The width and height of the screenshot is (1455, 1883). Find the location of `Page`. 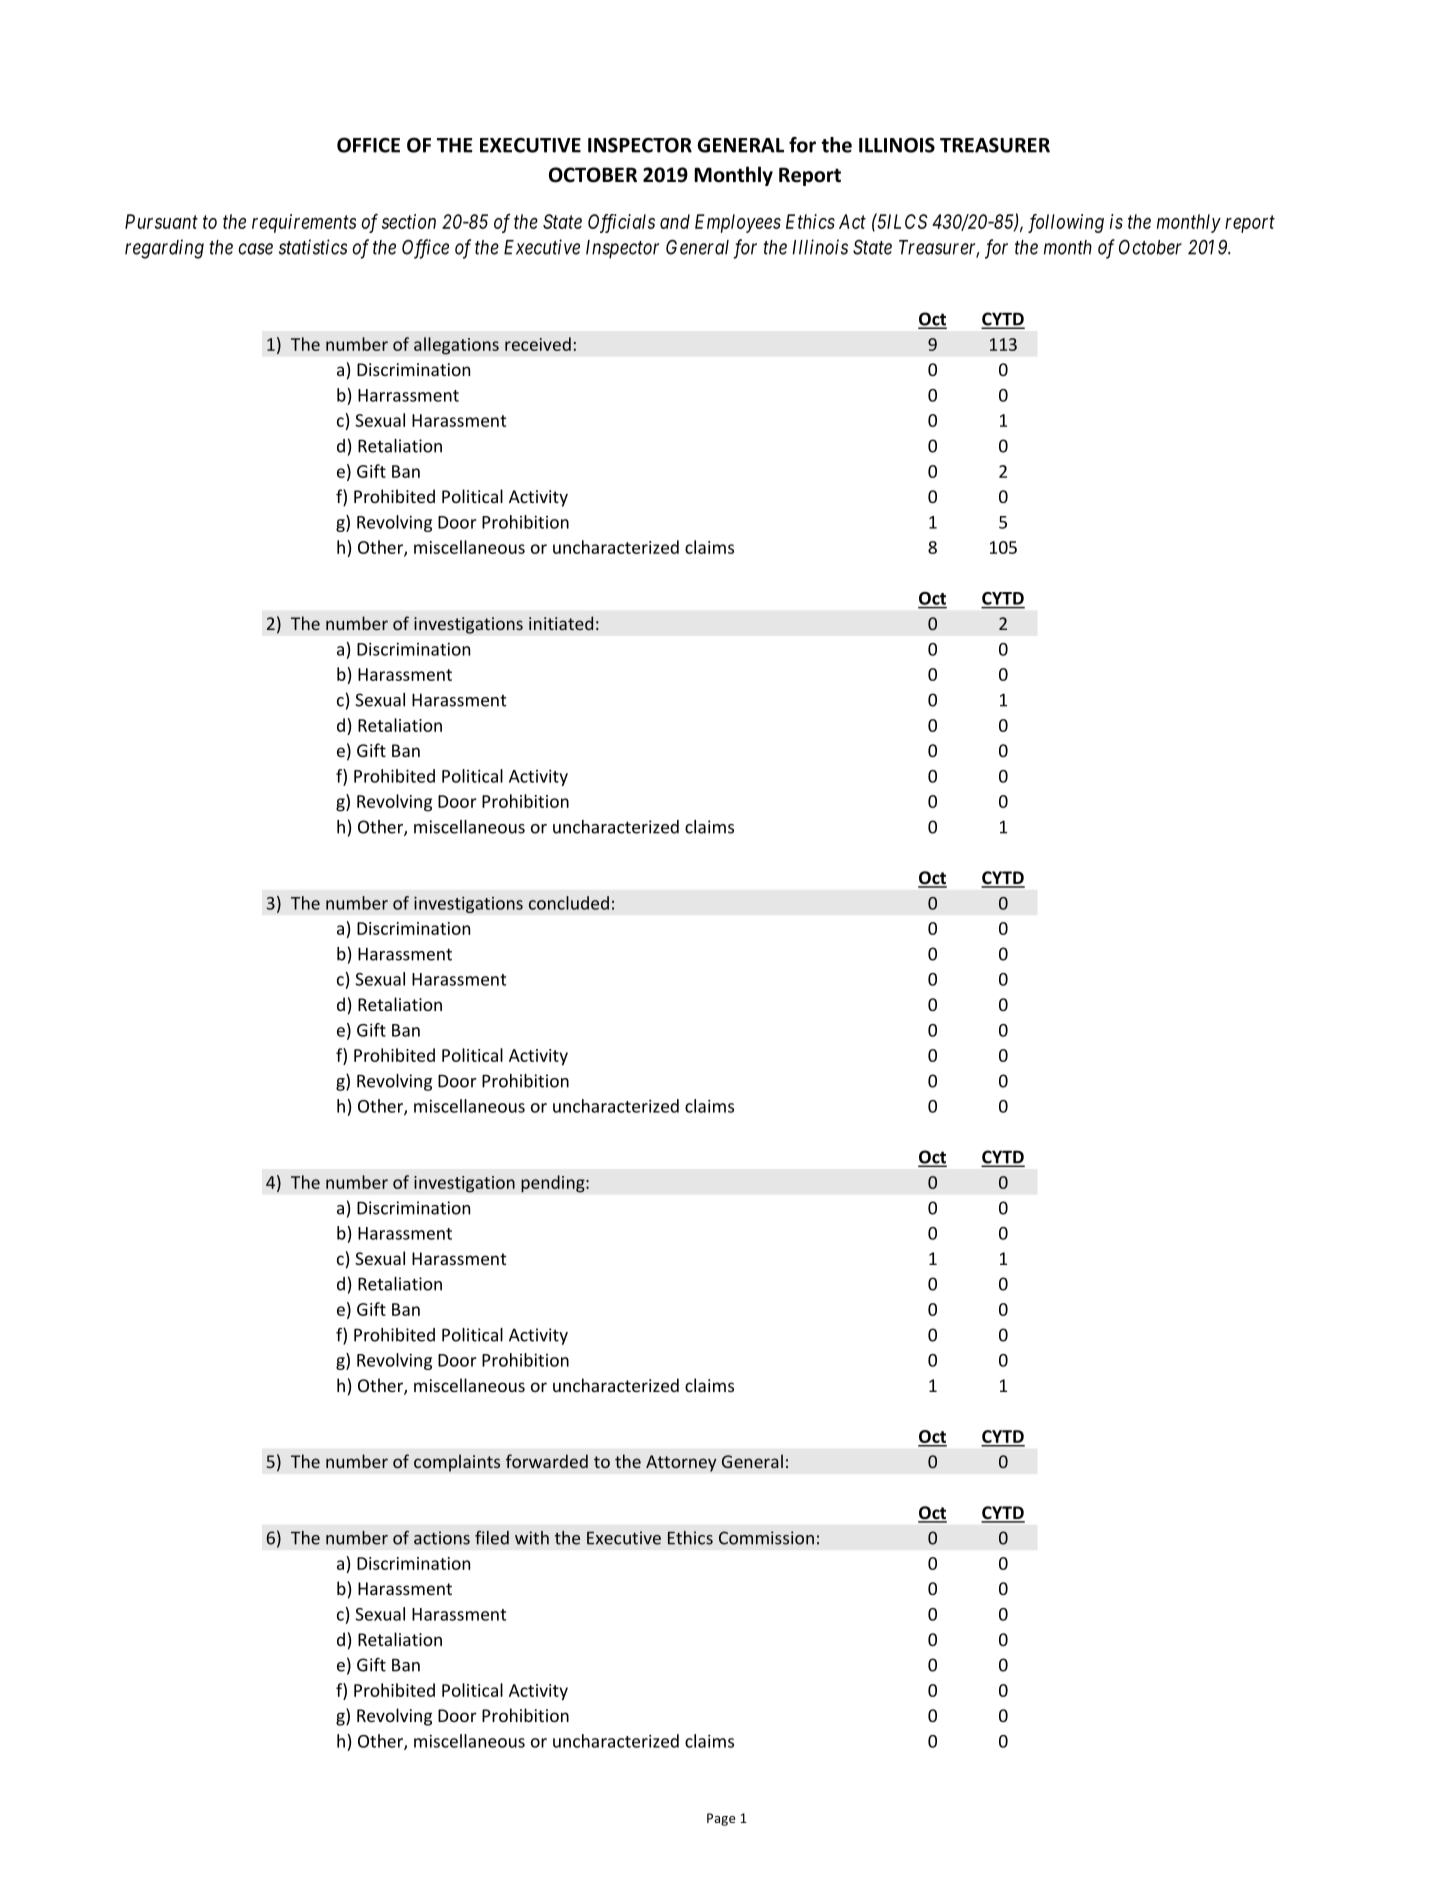

Page is located at coordinates (721, 1819).
